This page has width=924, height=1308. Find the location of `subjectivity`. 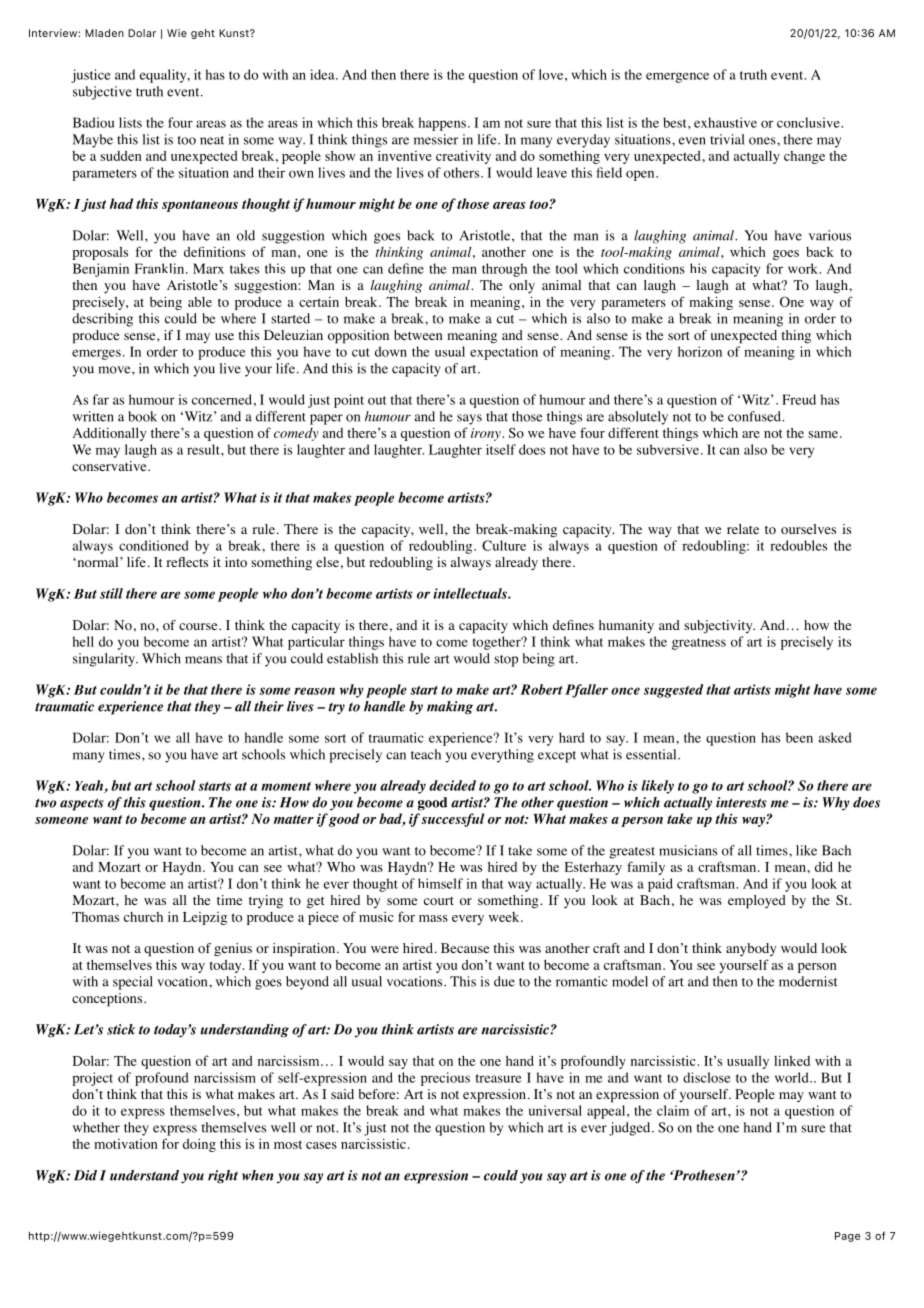

subjectivity is located at coordinates (719, 626).
